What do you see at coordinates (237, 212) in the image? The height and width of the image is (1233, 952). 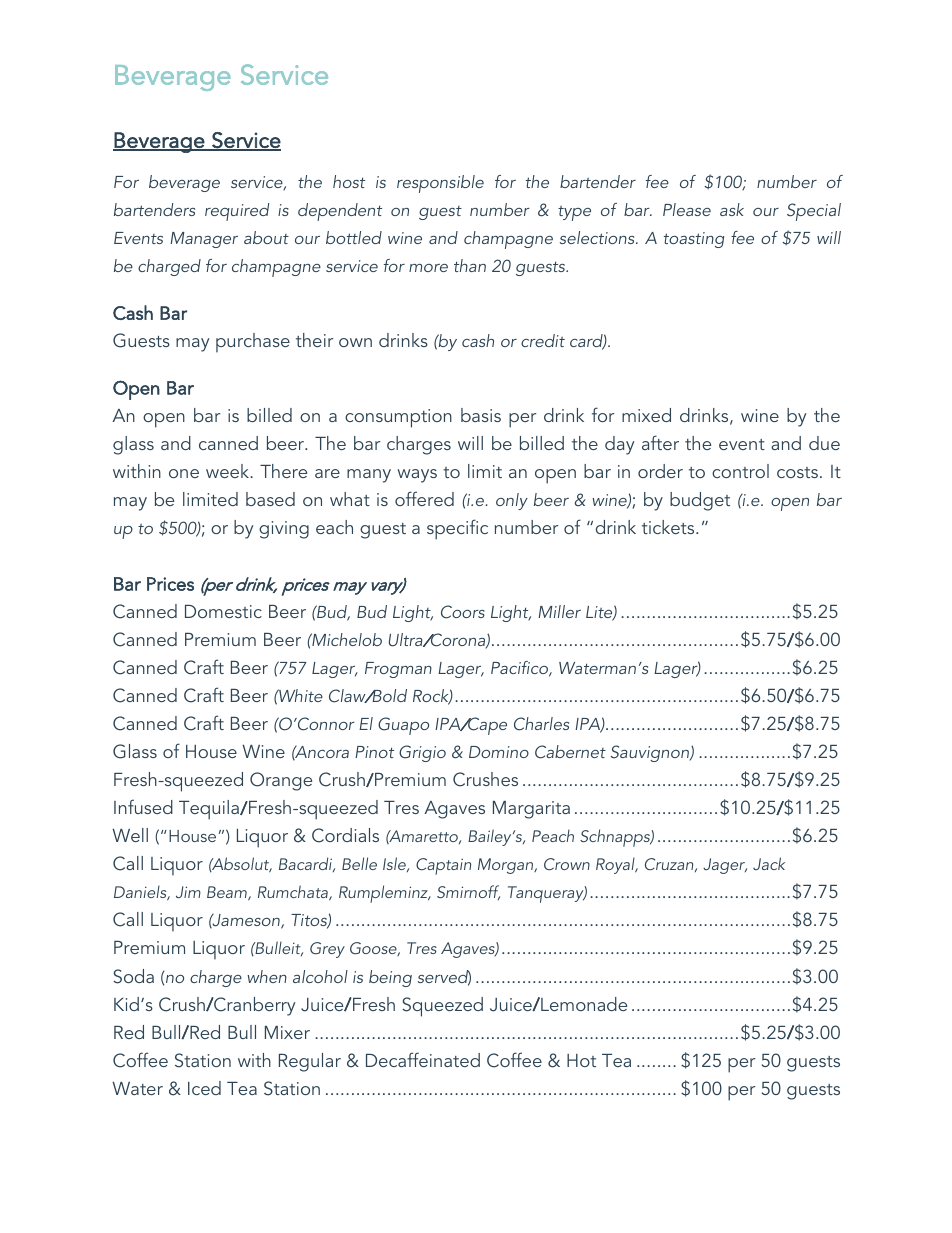 I see `required` at bounding box center [237, 212].
